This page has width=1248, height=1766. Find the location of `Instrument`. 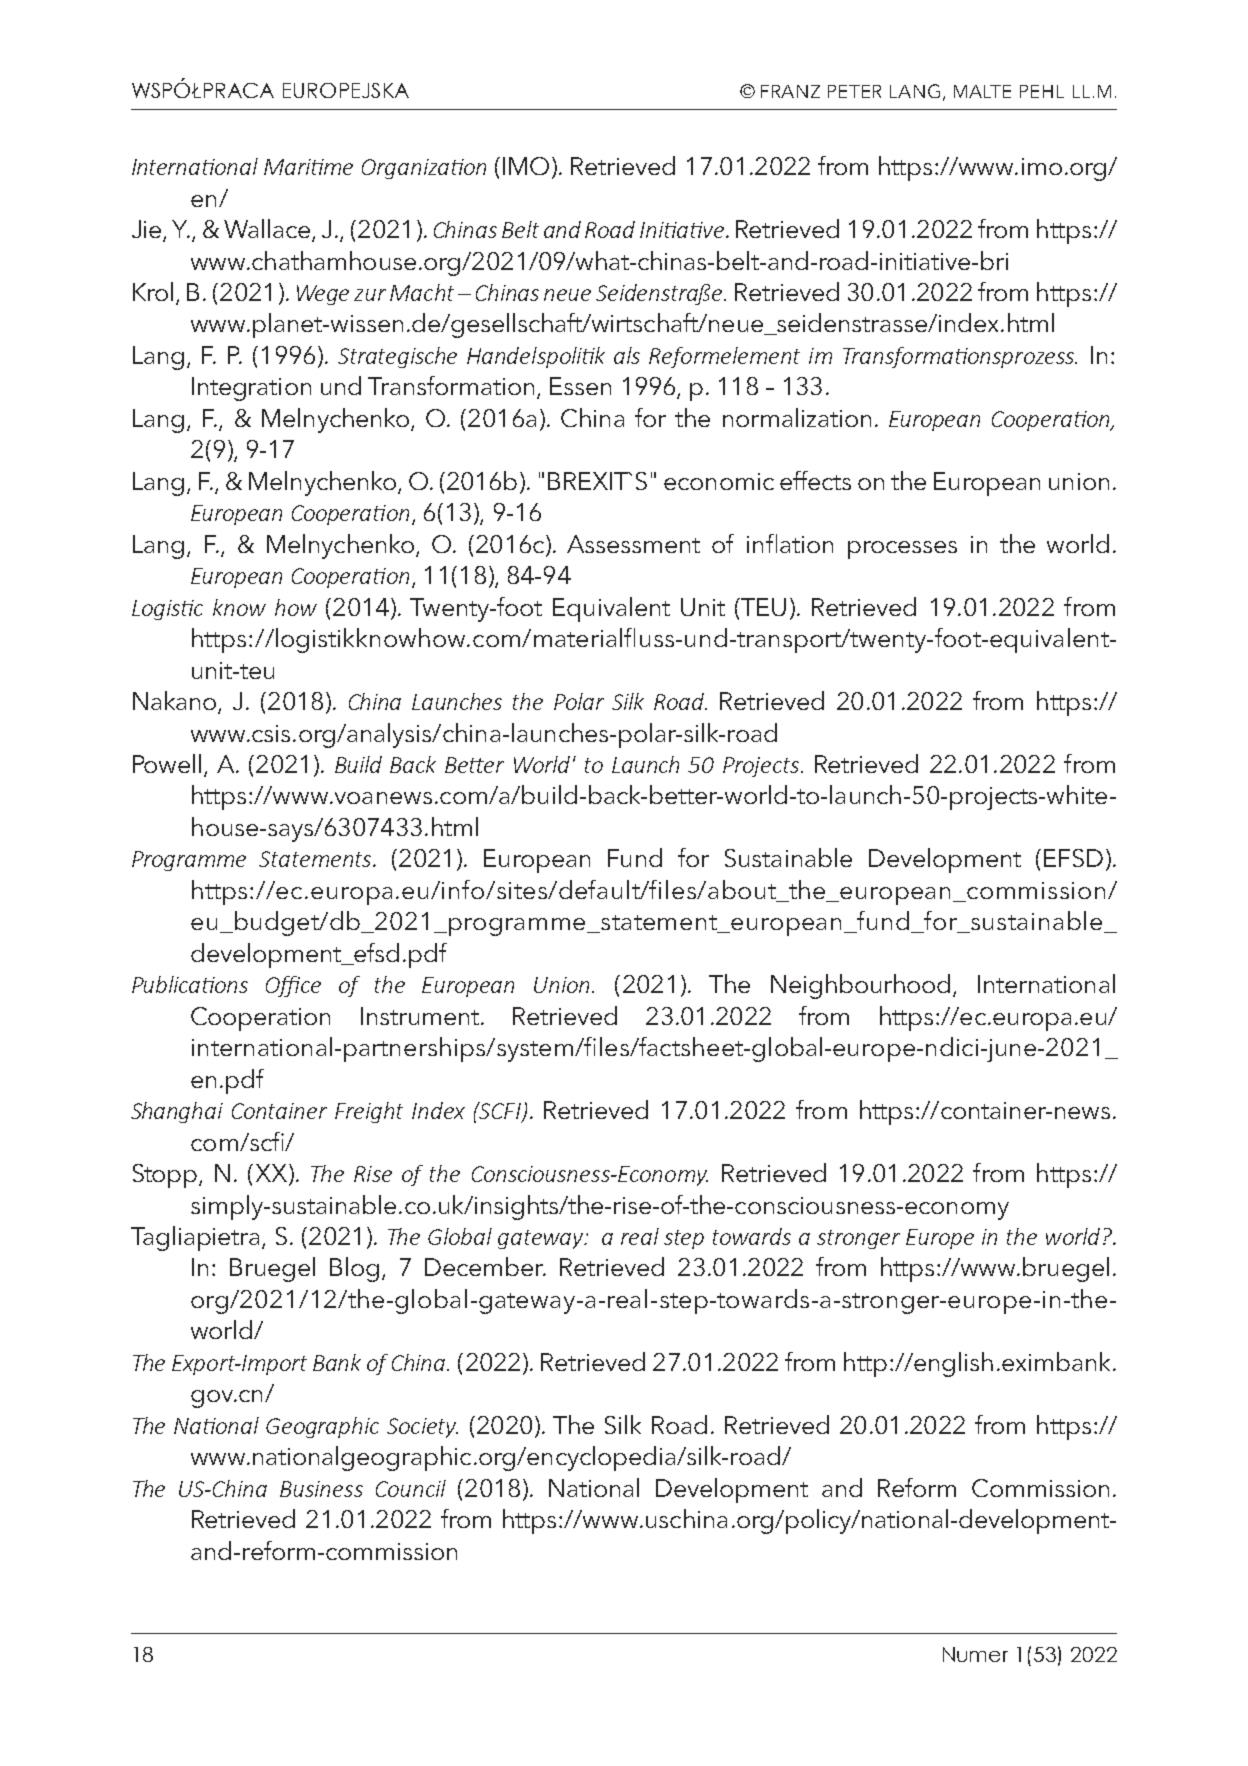

Instrument is located at coordinates (421, 1016).
